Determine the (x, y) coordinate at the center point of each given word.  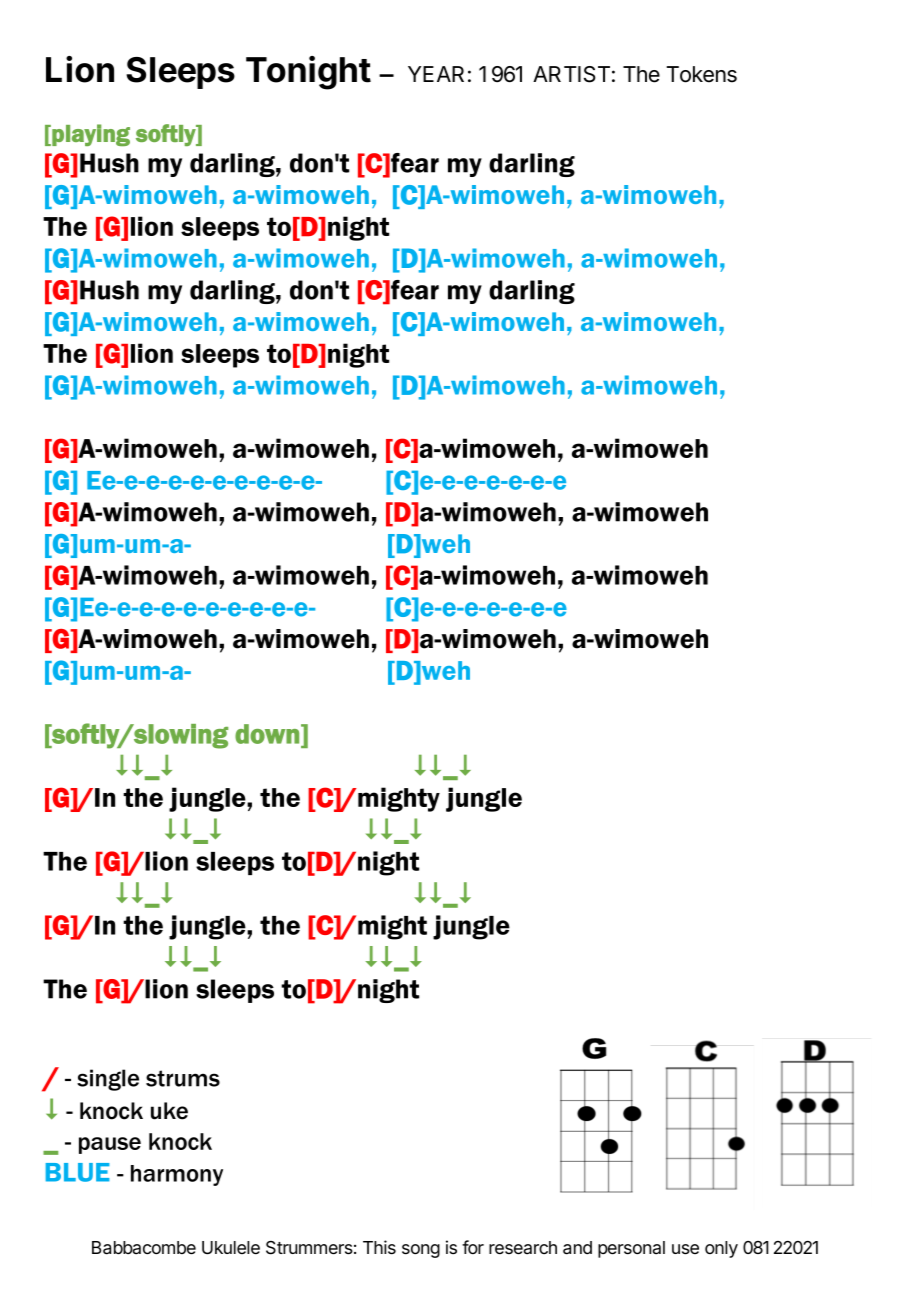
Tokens (701, 74)
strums (183, 1078)
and (577, 1248)
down (267, 734)
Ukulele (231, 1248)
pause (110, 1145)
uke (169, 1111)
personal (631, 1249)
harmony (177, 1175)
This (379, 1247)
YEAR (436, 74)
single (108, 1080)
